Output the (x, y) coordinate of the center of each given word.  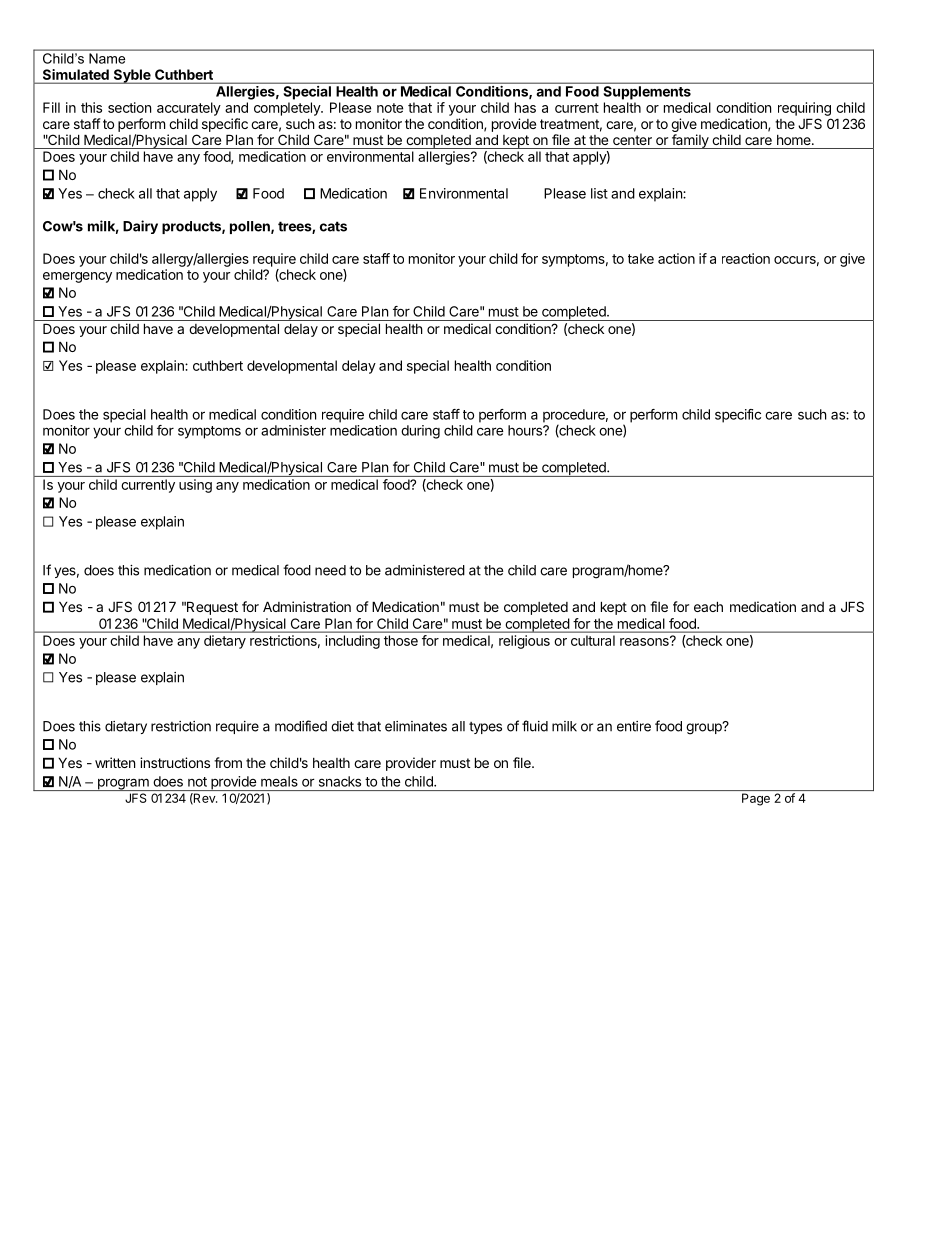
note (390, 108)
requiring (804, 109)
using (195, 486)
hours (526, 430)
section (129, 107)
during (420, 432)
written (115, 762)
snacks (340, 781)
